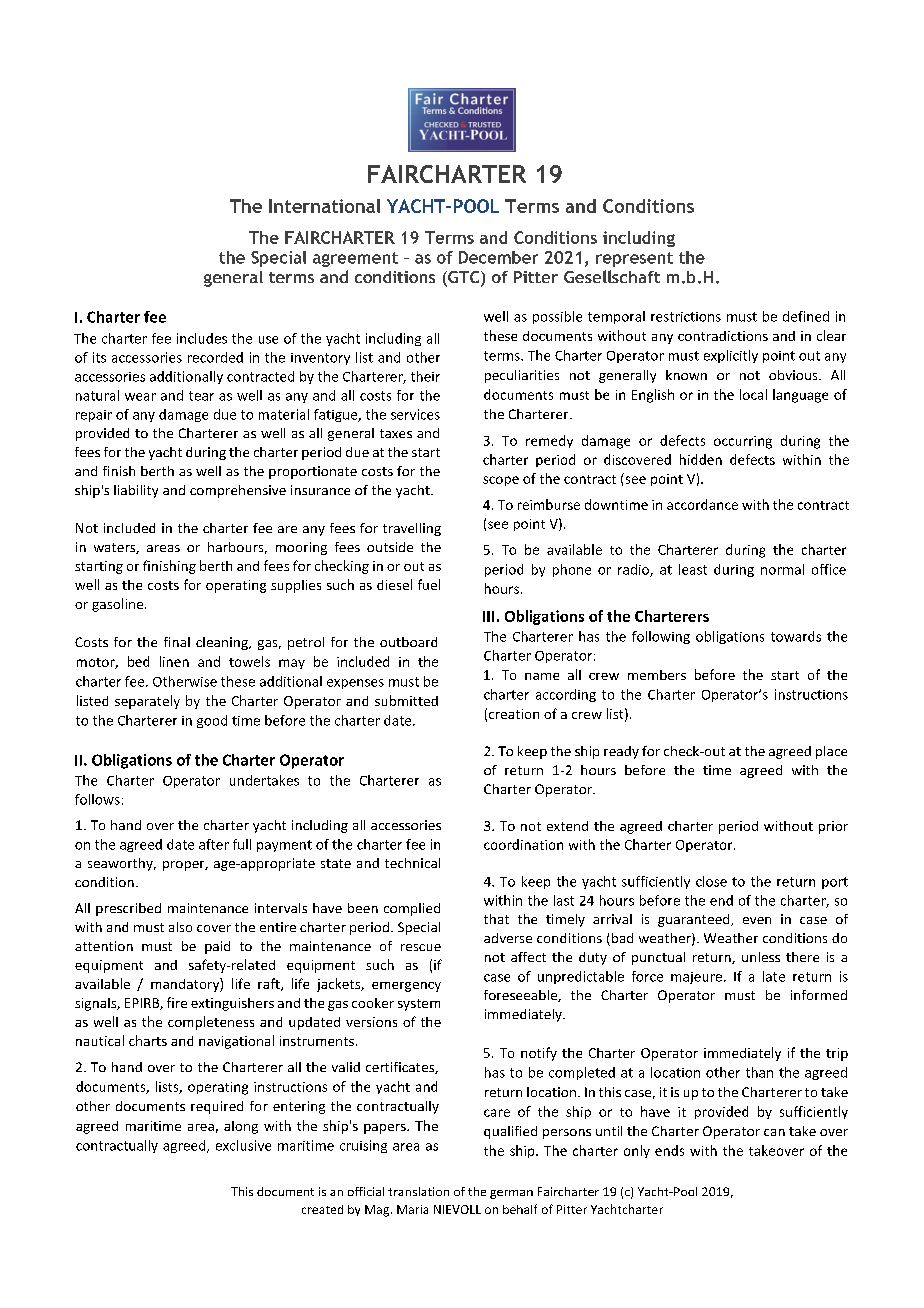 Image resolution: width=924 pixels, height=1308 pixels. What do you see at coordinates (657, 675) in the image?
I see `members` at bounding box center [657, 675].
